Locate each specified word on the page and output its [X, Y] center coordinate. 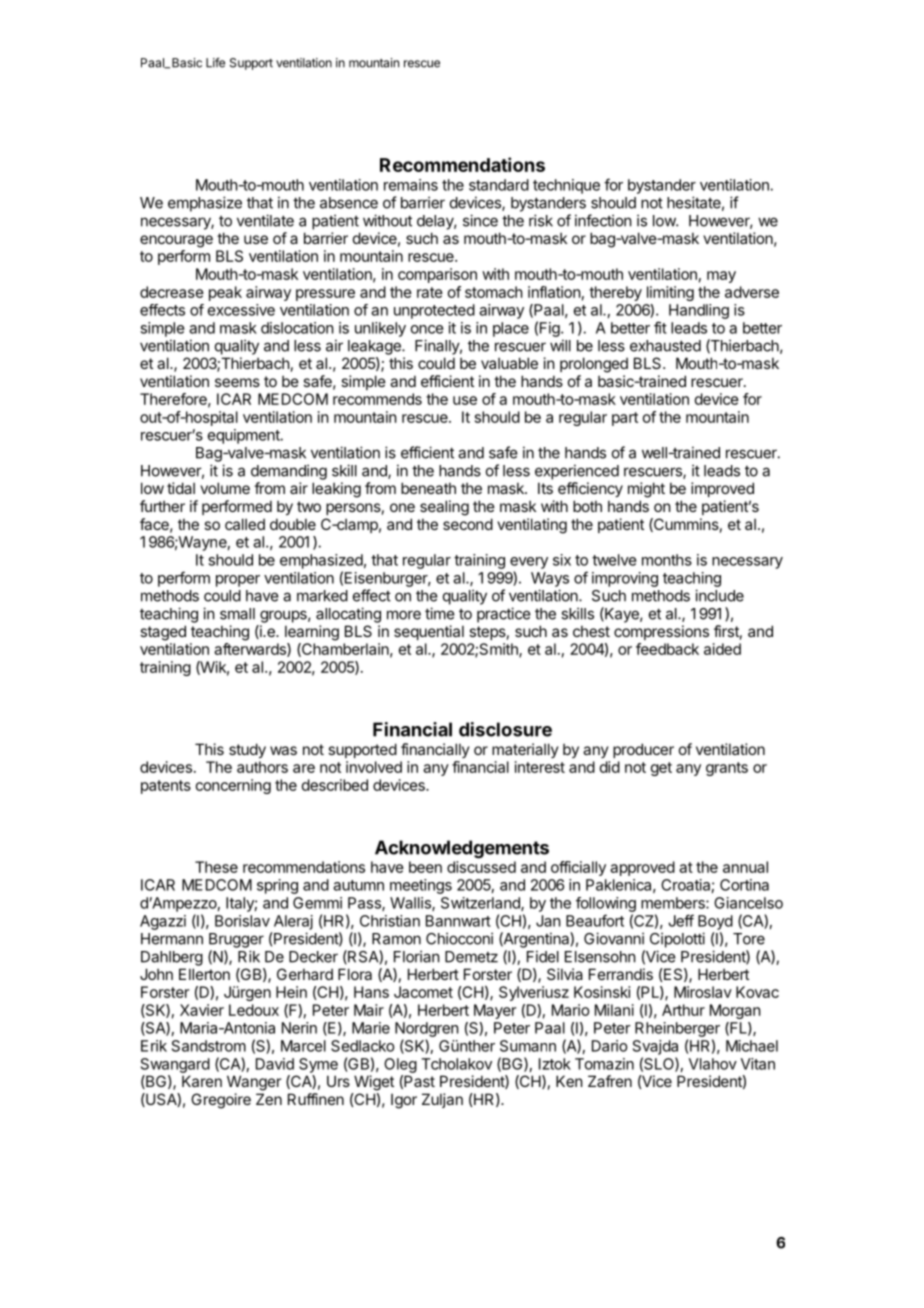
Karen [202, 1081]
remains [411, 185]
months [667, 560]
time [440, 613]
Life [215, 62]
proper [238, 581]
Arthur [683, 1010]
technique [566, 186]
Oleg [400, 1065]
